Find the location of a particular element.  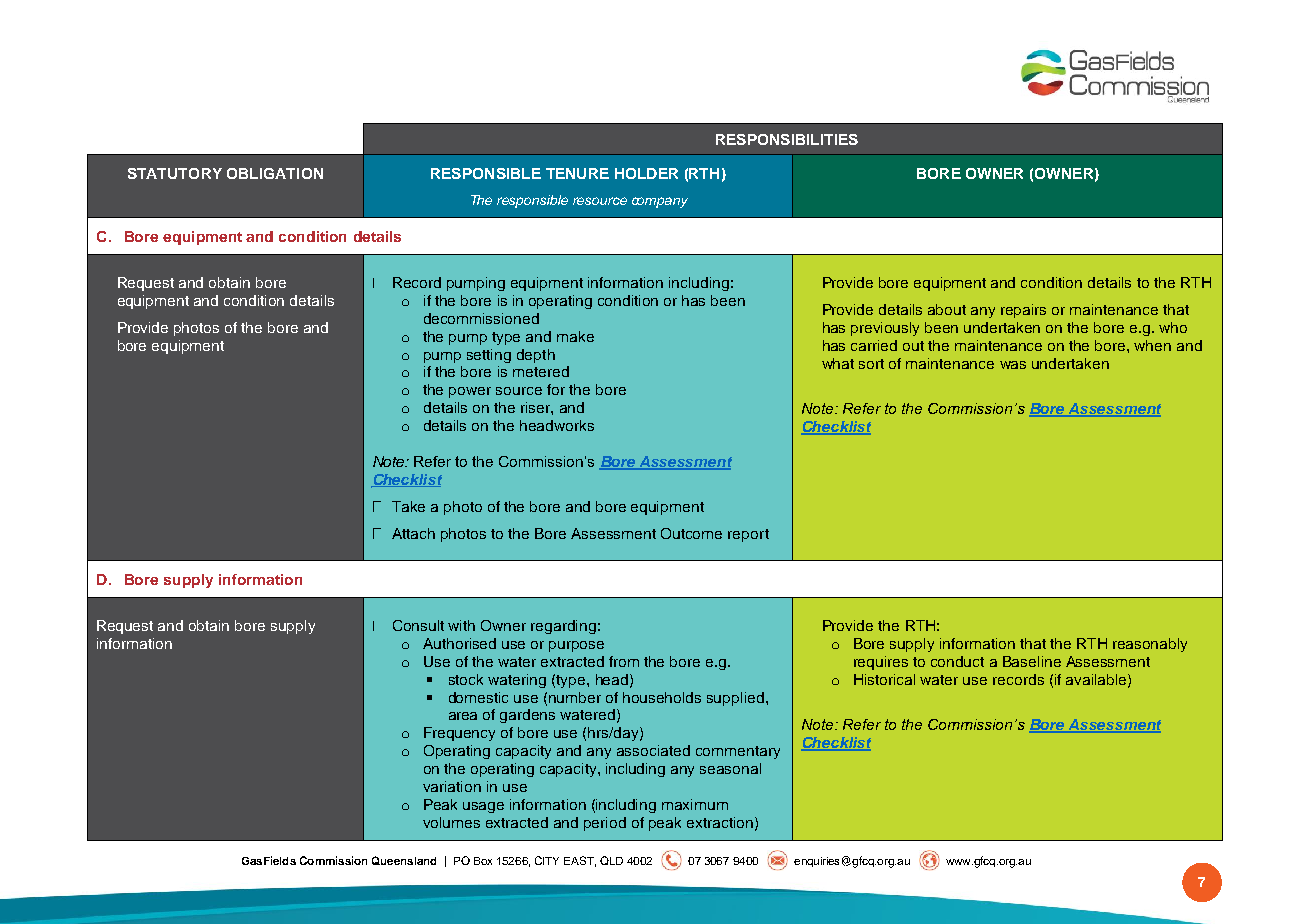

regarding is located at coordinates (563, 627).
